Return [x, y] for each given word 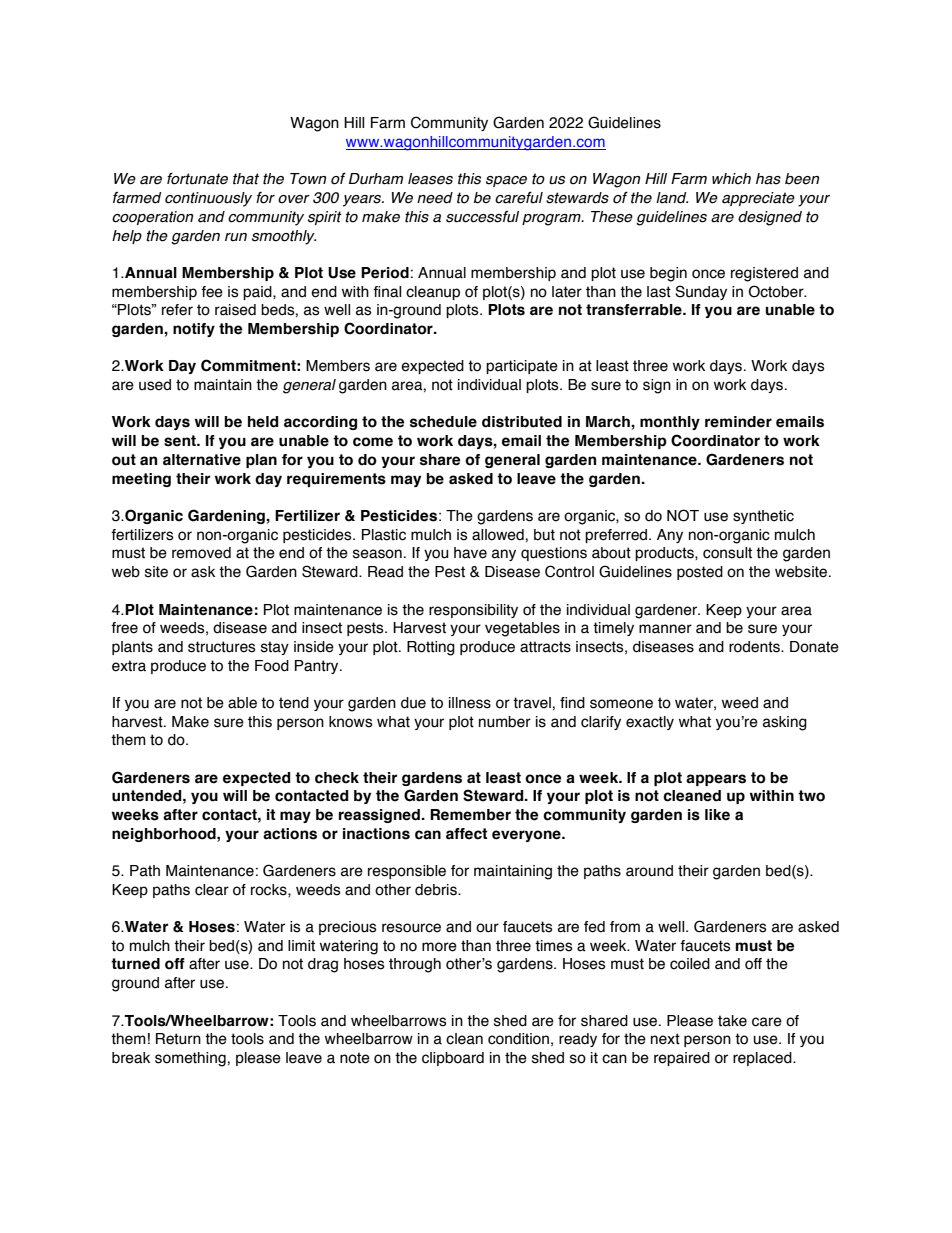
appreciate [758, 199]
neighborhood [165, 835]
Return [178, 1039]
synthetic [763, 517]
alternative [202, 460]
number [505, 722]
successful [482, 216]
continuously [208, 199]
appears [716, 780]
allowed [499, 535]
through [415, 965]
